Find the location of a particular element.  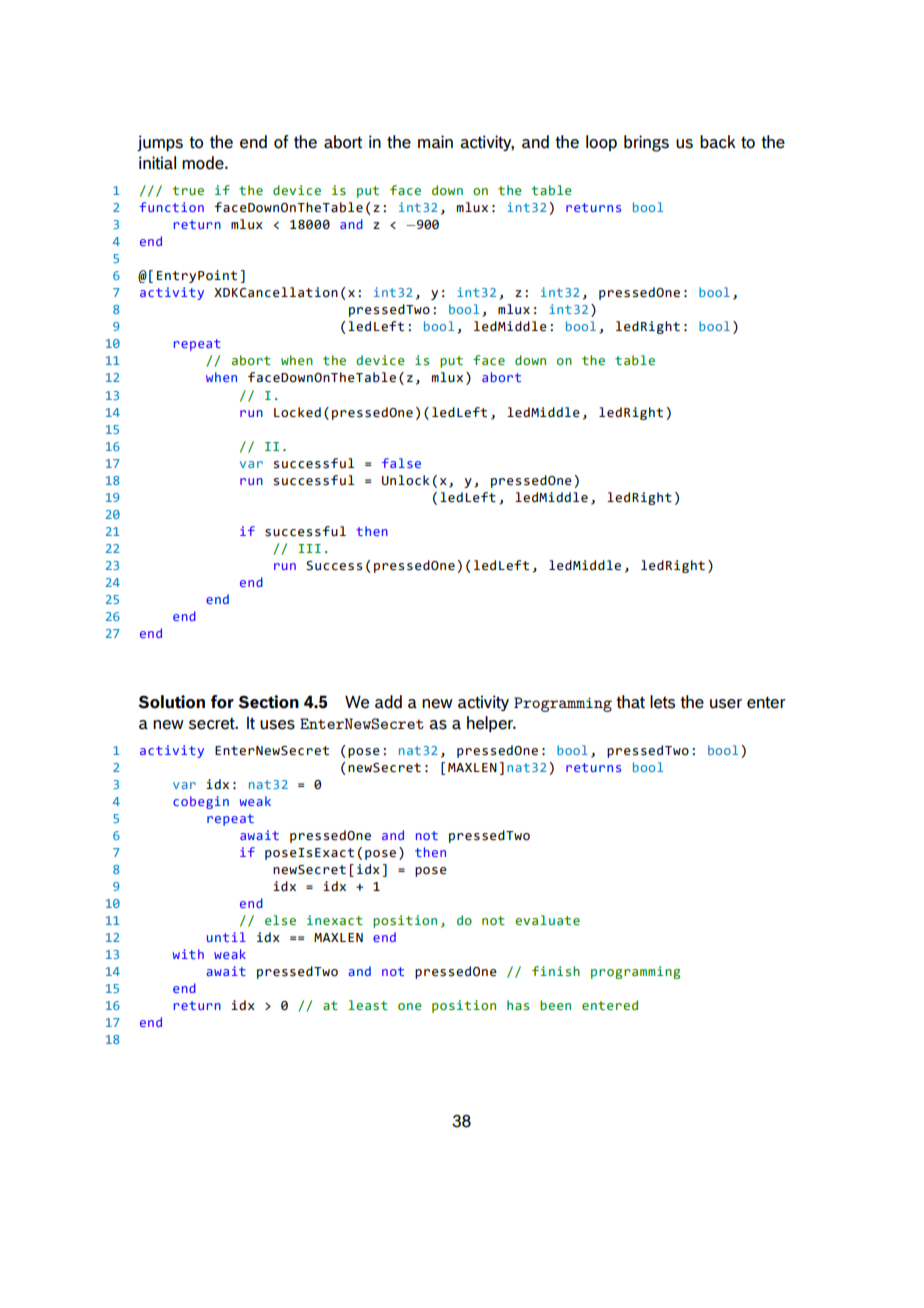

with is located at coordinates (188, 954).
